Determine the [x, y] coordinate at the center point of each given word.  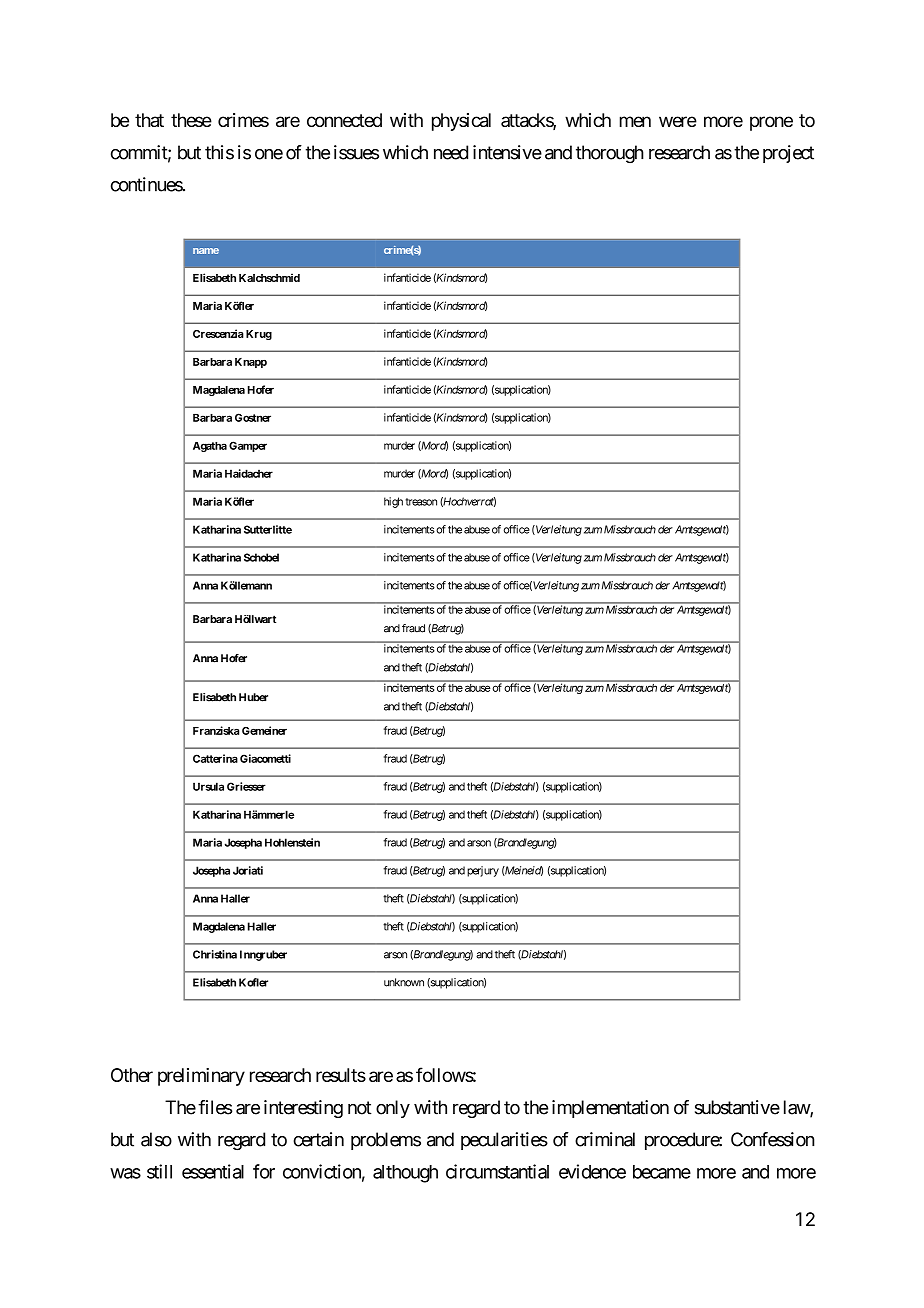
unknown [404, 982]
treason [421, 502]
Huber [253, 697]
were [678, 121]
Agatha [210, 447]
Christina [215, 954]
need [451, 152]
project [788, 154]
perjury [483, 871]
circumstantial [497, 1171]
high [393, 502]
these [191, 120]
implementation [610, 1109]
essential [213, 1171]
